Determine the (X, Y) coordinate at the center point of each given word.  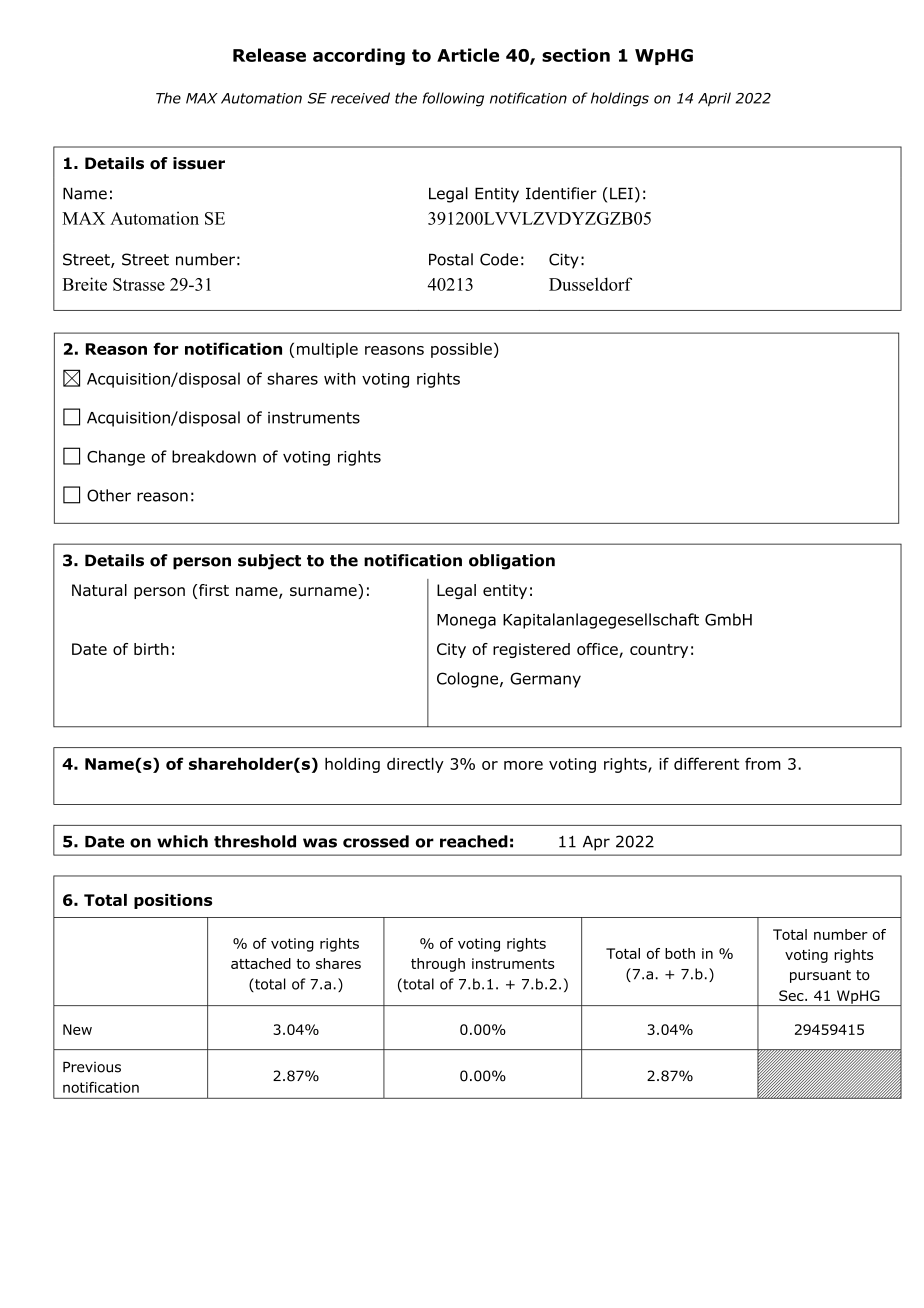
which (182, 841)
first (214, 590)
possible (461, 350)
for (166, 348)
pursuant (820, 976)
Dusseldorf (590, 284)
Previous (92, 1067)
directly (415, 765)
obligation (512, 562)
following (453, 99)
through (438, 965)
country (659, 651)
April (714, 99)
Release (269, 55)
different (706, 763)
